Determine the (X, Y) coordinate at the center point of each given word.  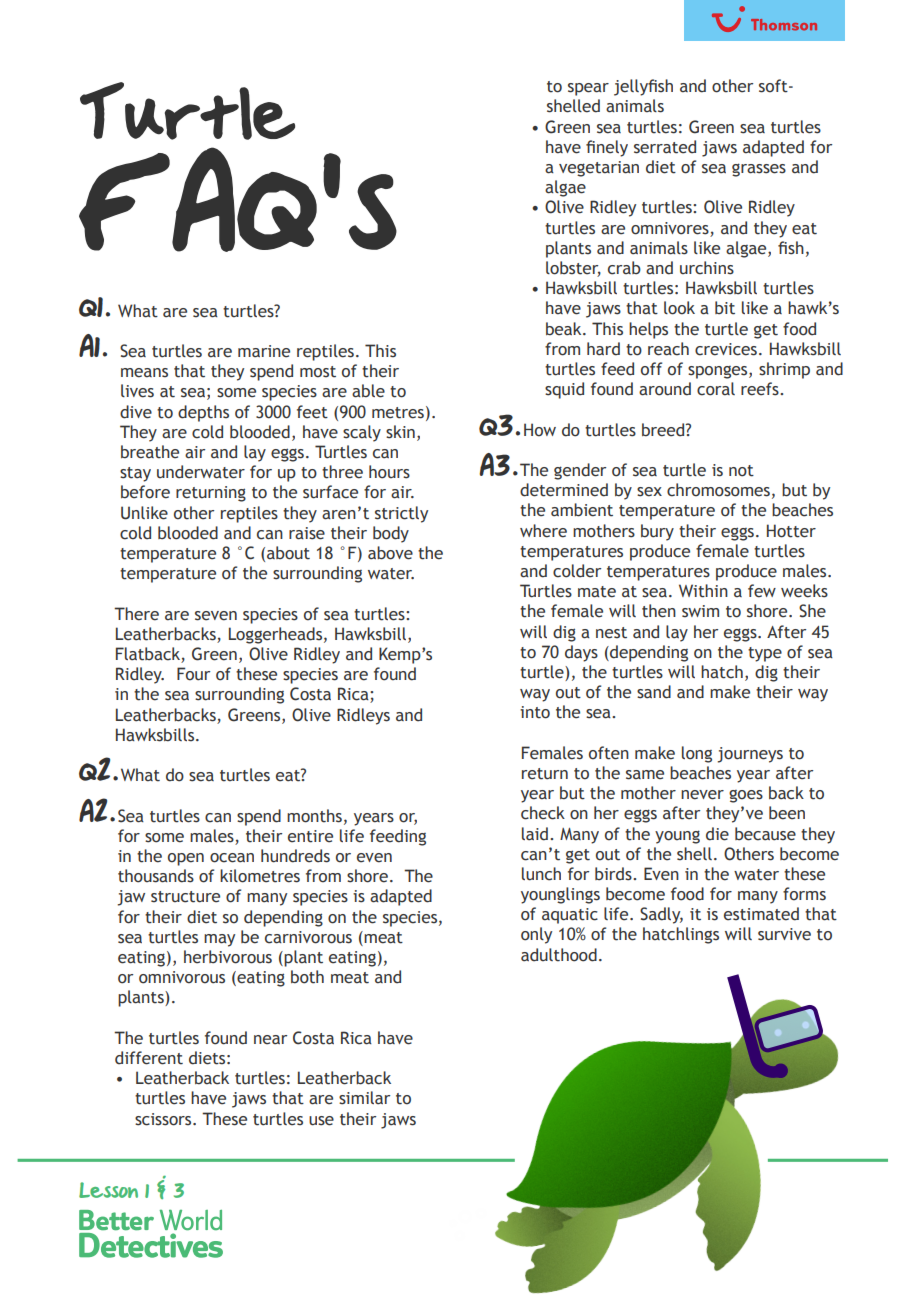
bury (657, 532)
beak (565, 329)
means (144, 373)
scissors (164, 1119)
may (219, 940)
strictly (401, 514)
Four (193, 674)
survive (784, 934)
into (535, 712)
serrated (665, 147)
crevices (726, 349)
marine (264, 351)
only (536, 935)
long (697, 754)
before (145, 492)
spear (588, 89)
